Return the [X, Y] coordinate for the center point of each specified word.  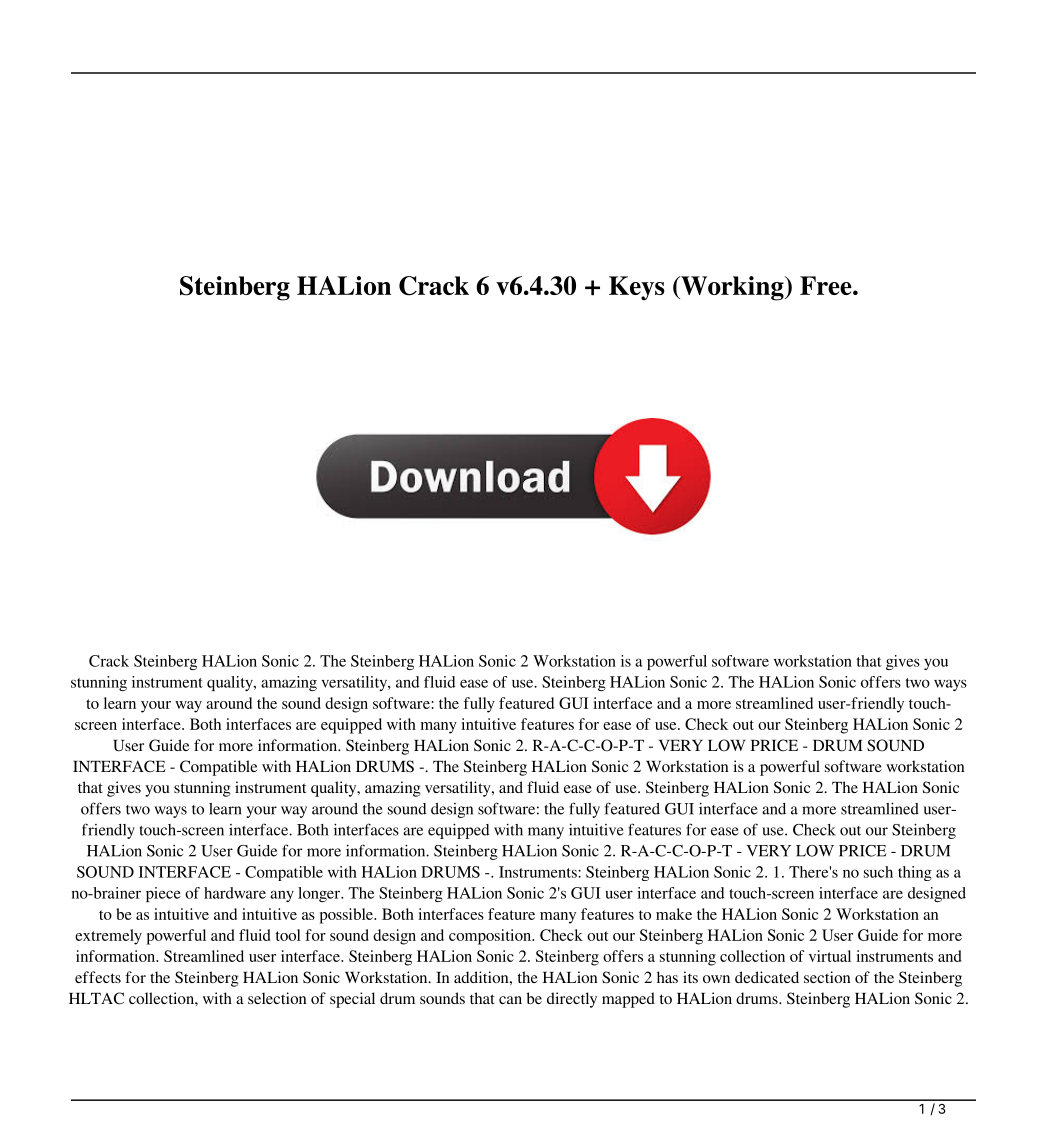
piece [163, 894]
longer [320, 894]
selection [277, 998]
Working [732, 288]
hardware [235, 893]
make [674, 914]
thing [915, 873]
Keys [637, 288]
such [878, 872]
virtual [830, 956]
